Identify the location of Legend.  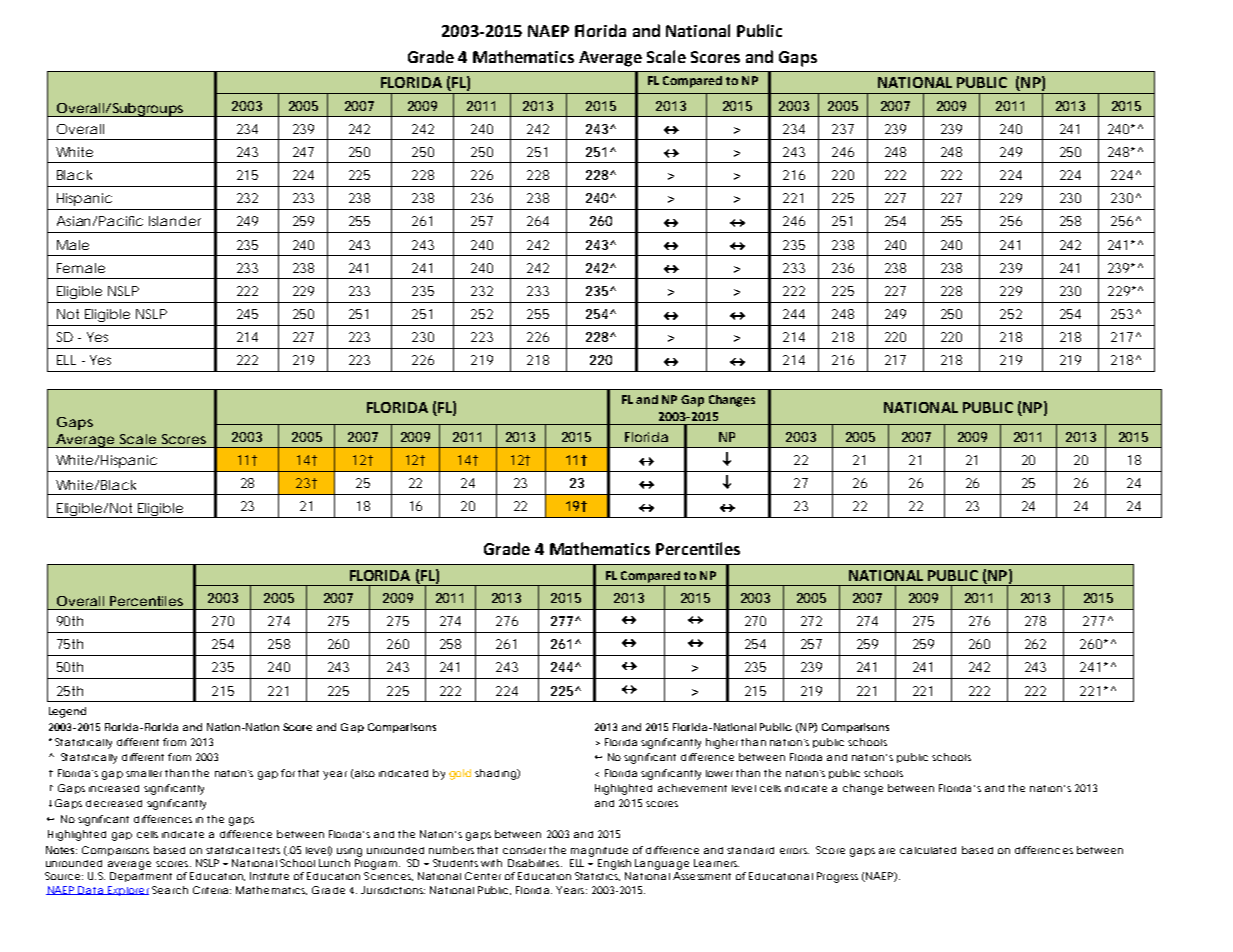
(67, 712).
